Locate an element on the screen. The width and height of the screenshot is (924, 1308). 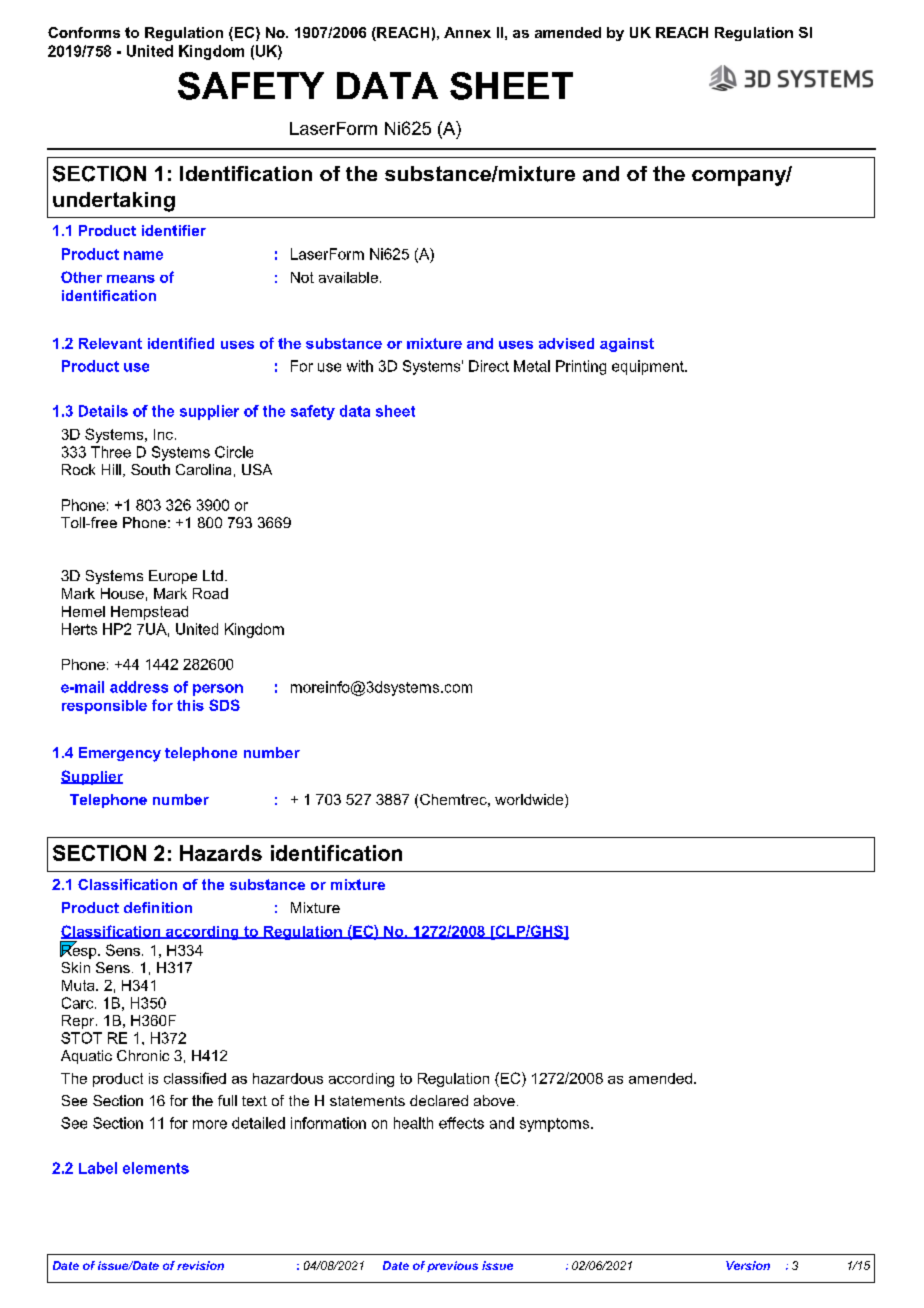
USA is located at coordinates (257, 469).
